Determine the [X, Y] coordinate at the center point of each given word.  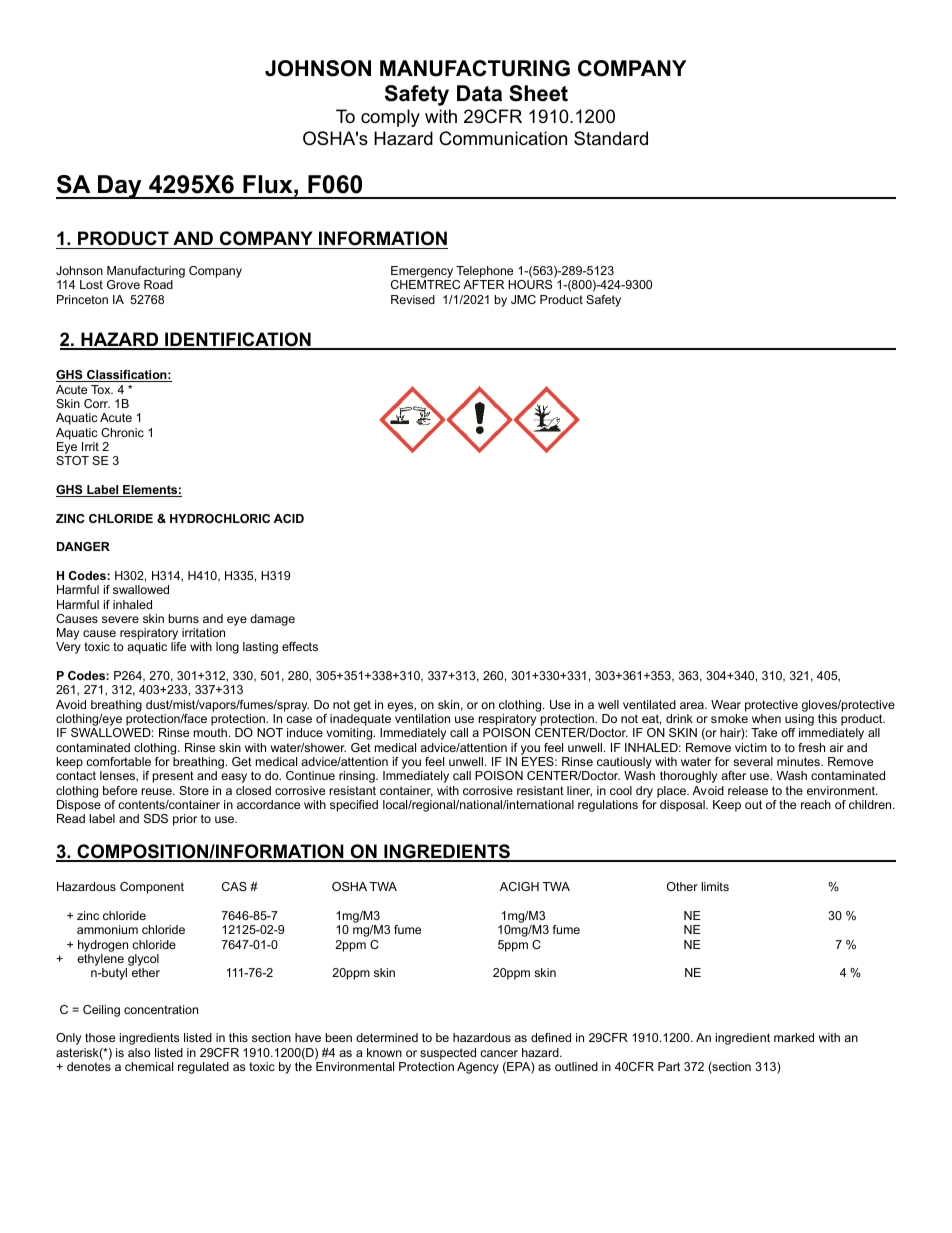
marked [794, 1037]
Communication [503, 138]
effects [300, 646]
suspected [448, 1054]
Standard [611, 138]
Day [120, 187]
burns [184, 618]
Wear [726, 704]
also [139, 1052]
